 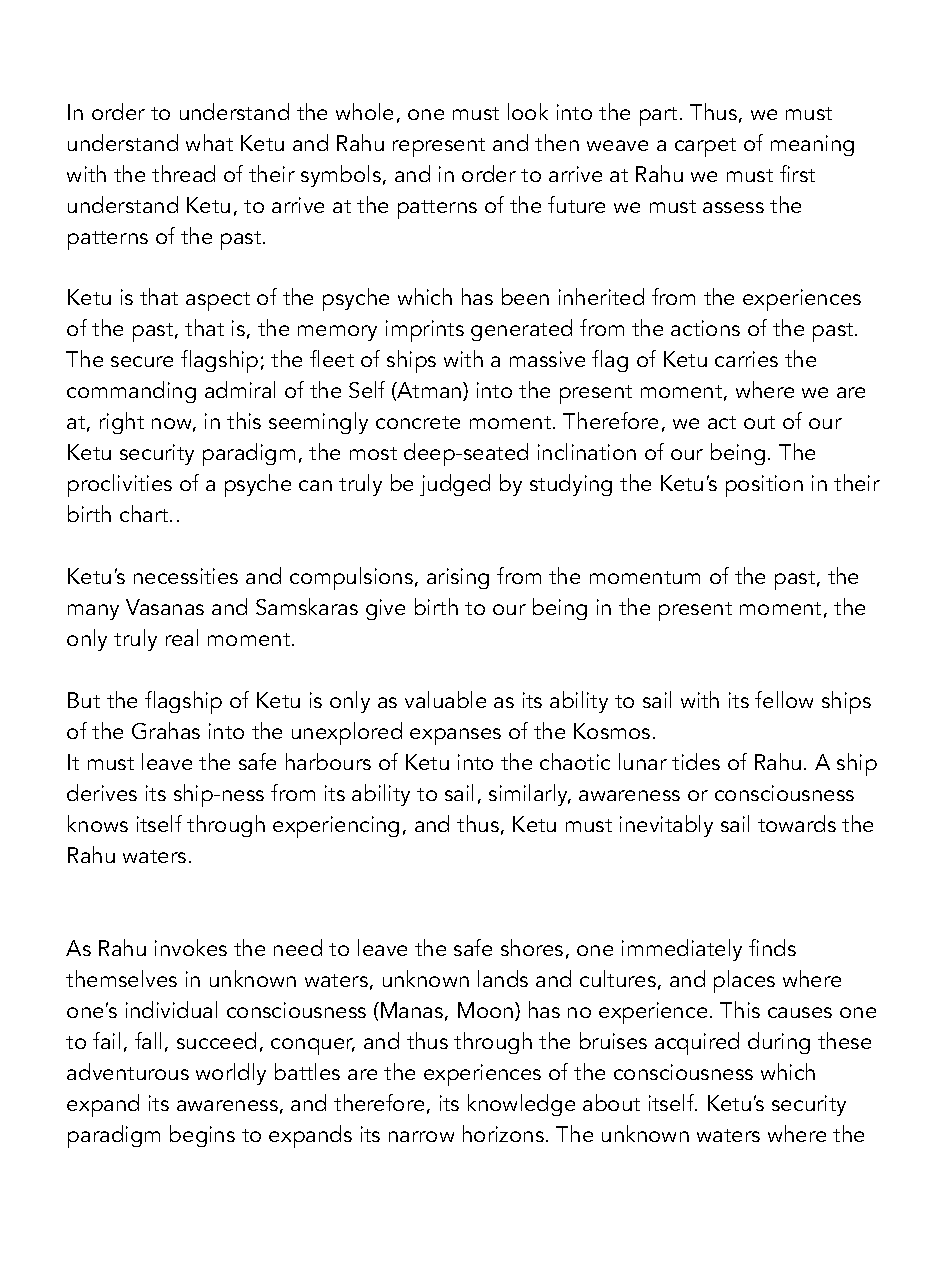 What do you see at coordinates (209, 142) in the page?
I see `what` at bounding box center [209, 142].
